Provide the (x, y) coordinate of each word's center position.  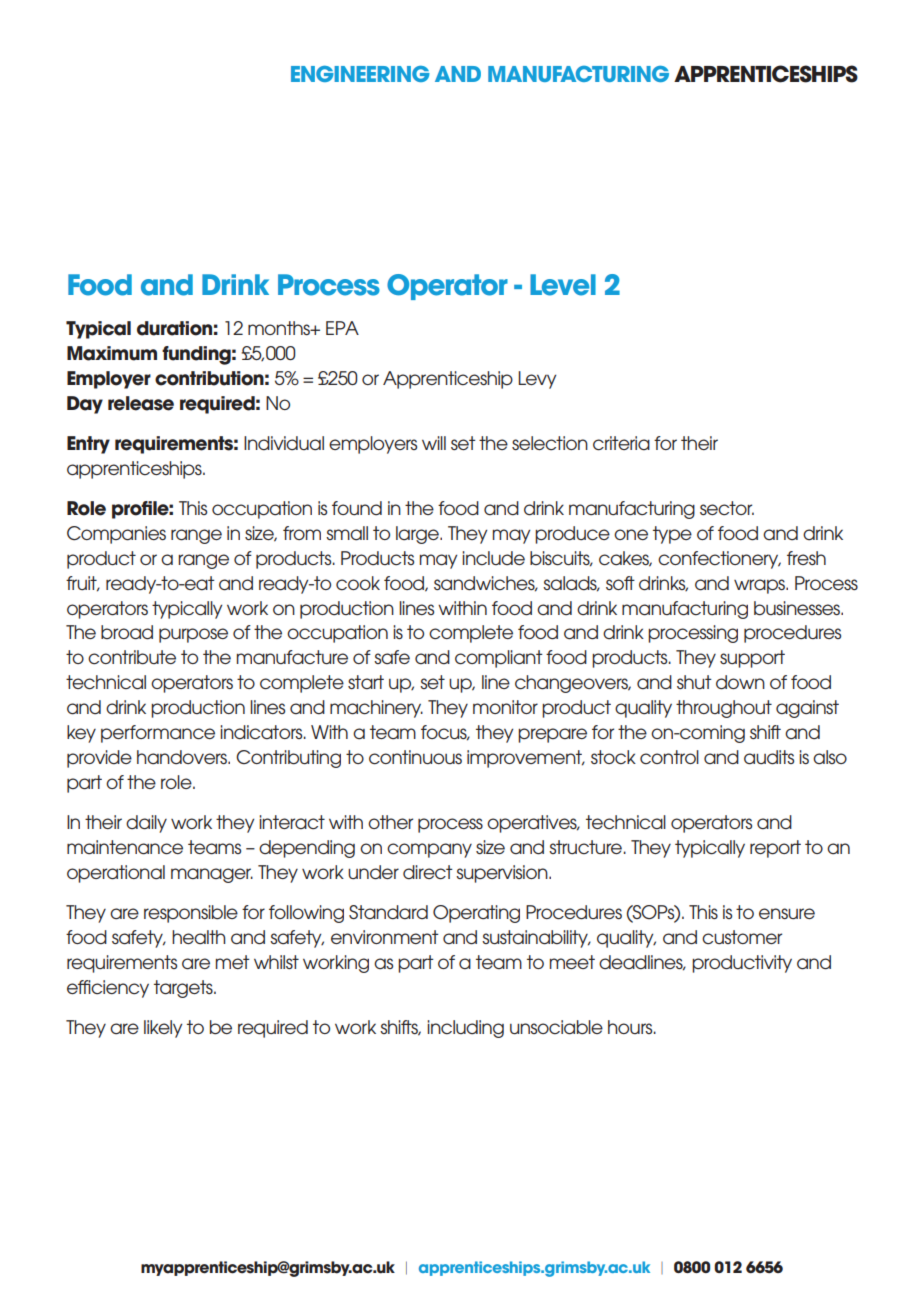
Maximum (112, 353)
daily (146, 824)
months (280, 328)
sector (727, 508)
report (775, 849)
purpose (193, 635)
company (429, 850)
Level (563, 285)
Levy (537, 380)
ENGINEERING (360, 74)
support (752, 659)
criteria (621, 443)
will (434, 443)
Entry (88, 445)
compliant (499, 659)
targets (184, 989)
